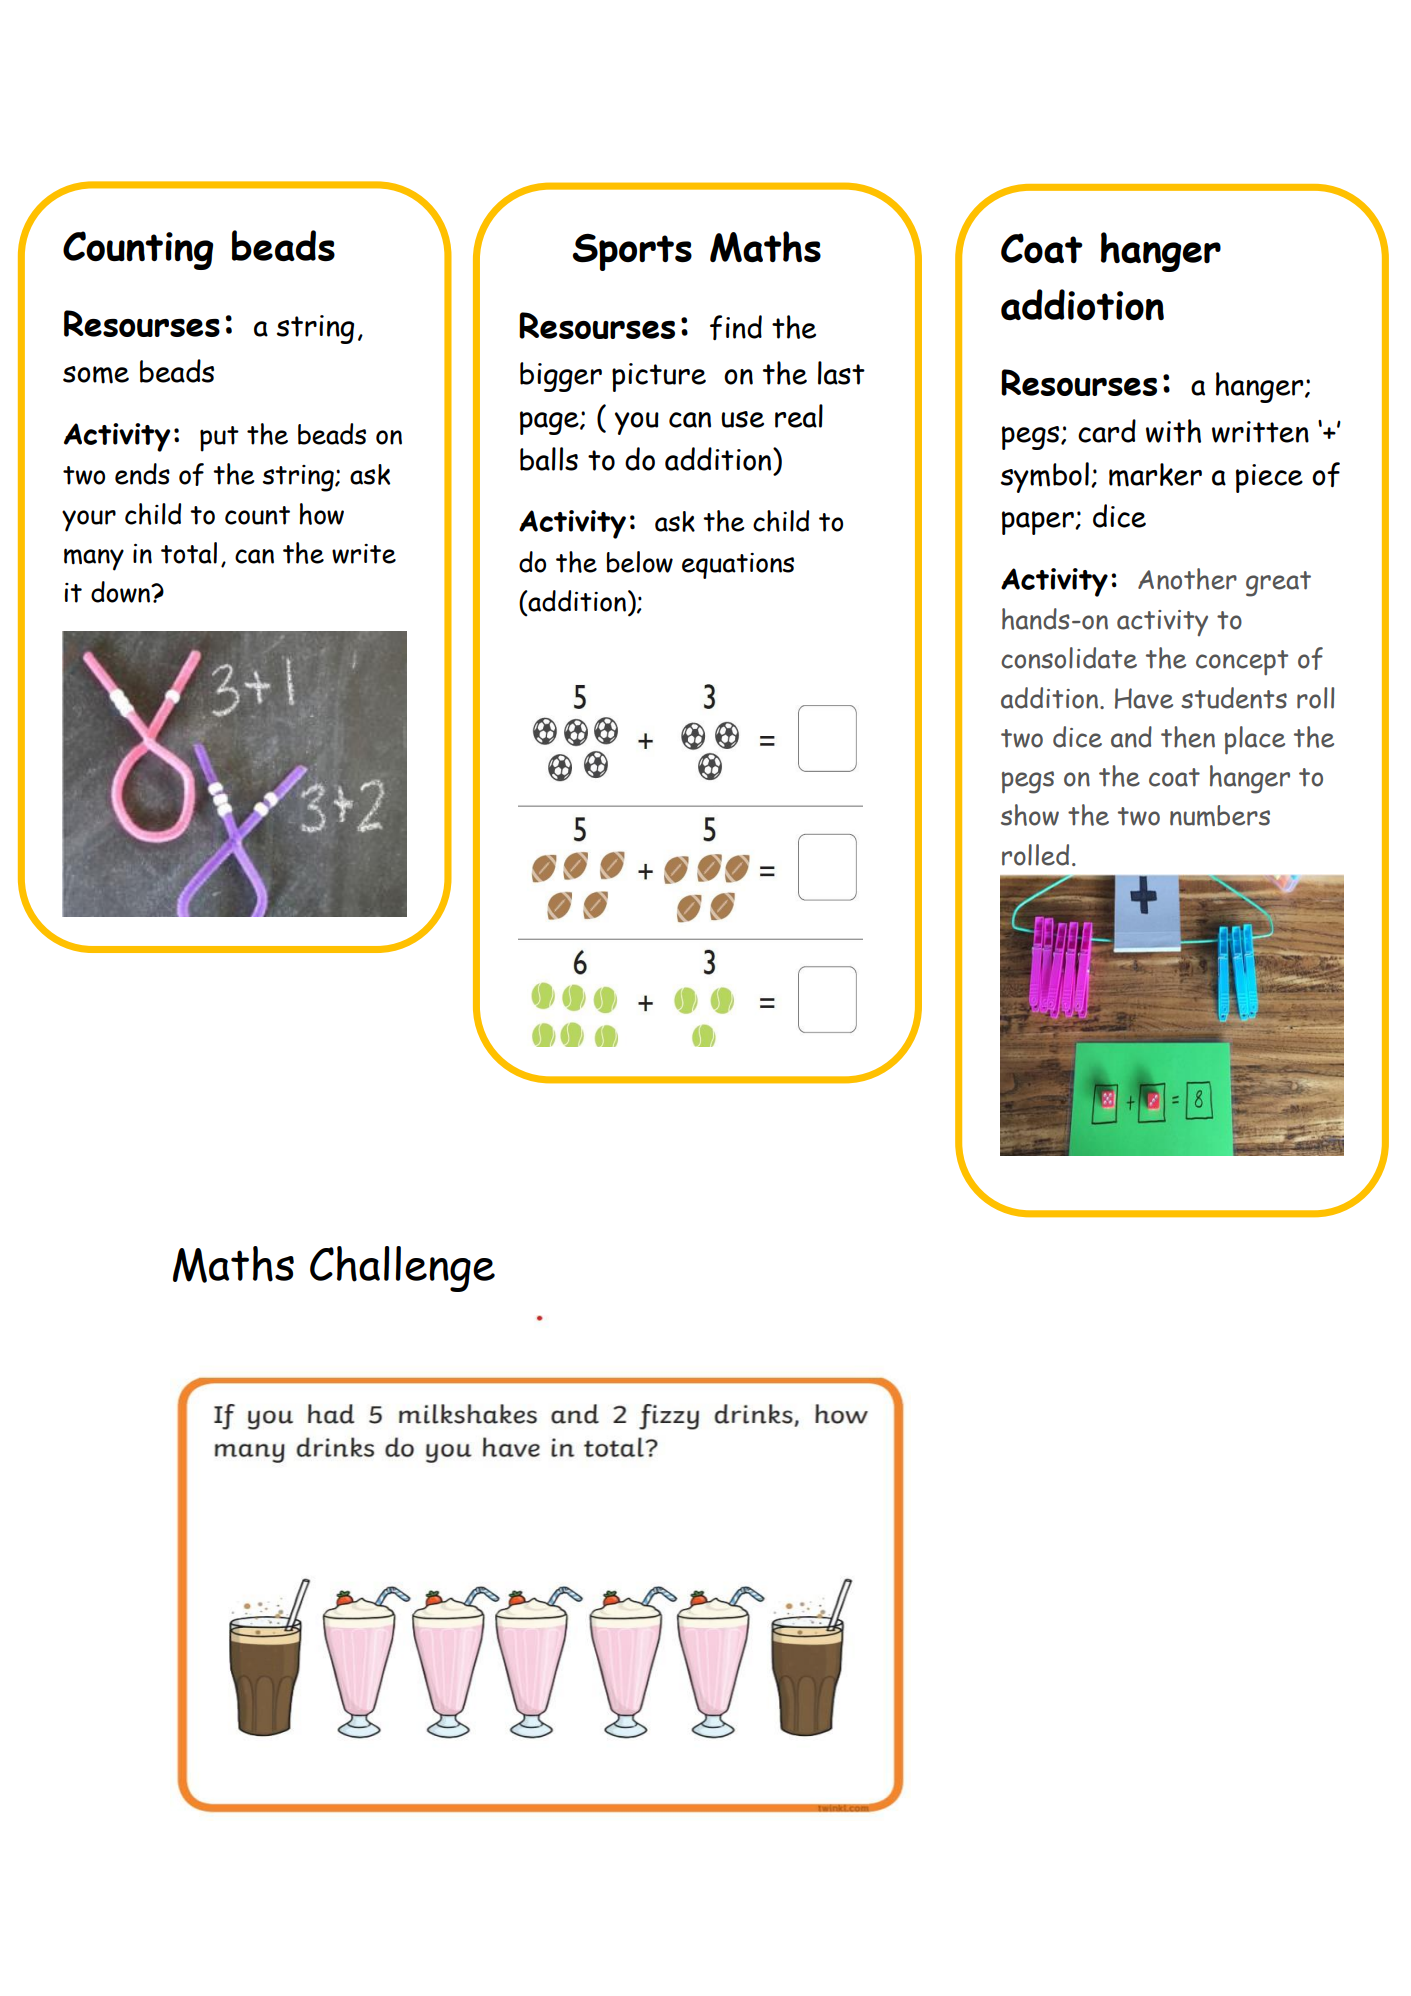 This screenshot has width=1411, height=1996. Describe the element at coordinates (1155, 475) in the screenshot. I see `marker` at that location.
